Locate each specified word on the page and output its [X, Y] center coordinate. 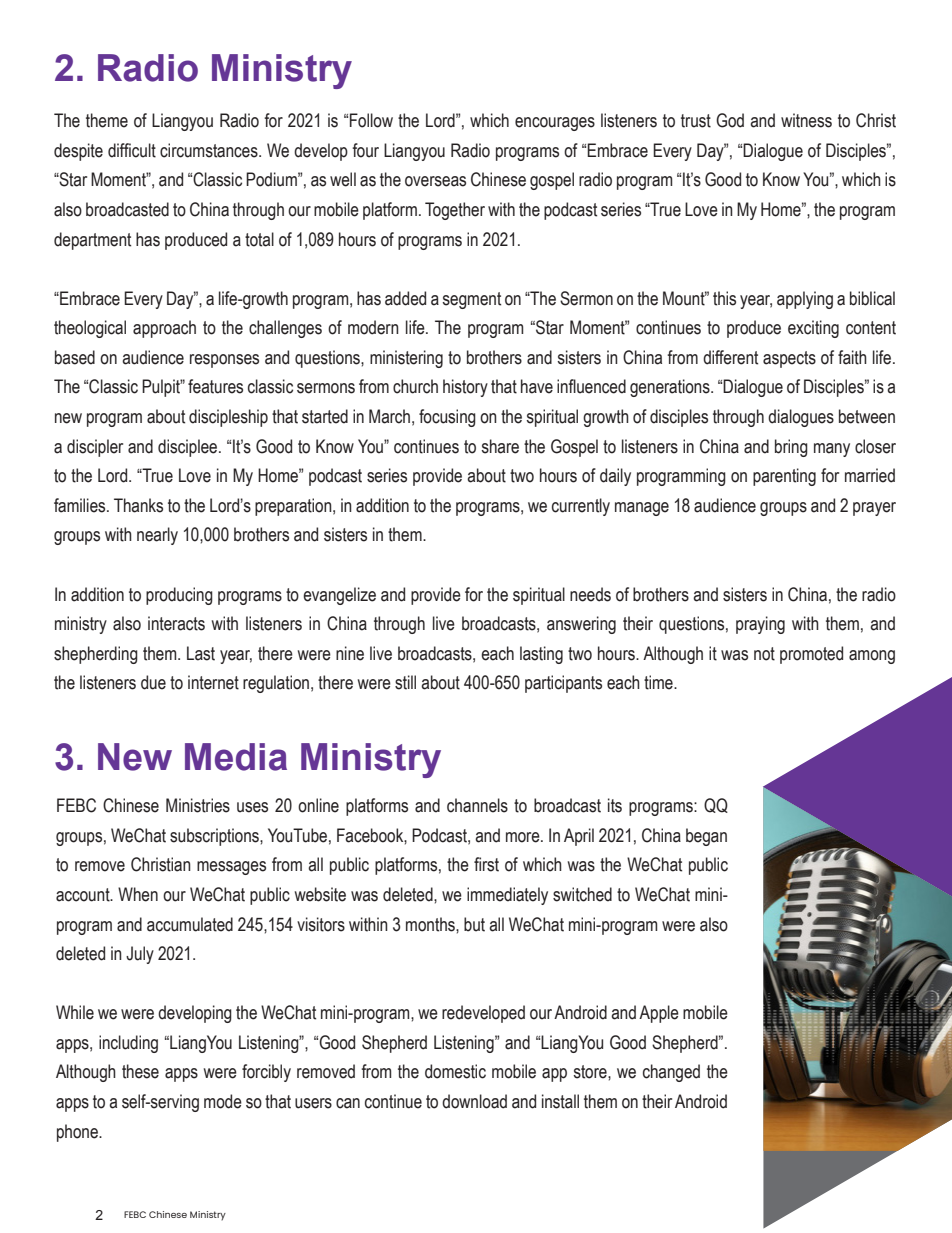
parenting [784, 477]
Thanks [138, 505]
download [474, 1101]
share [500, 446]
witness [806, 120]
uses [252, 807]
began [706, 837]
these [140, 1071]
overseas [435, 181]
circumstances [210, 150]
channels [477, 805]
